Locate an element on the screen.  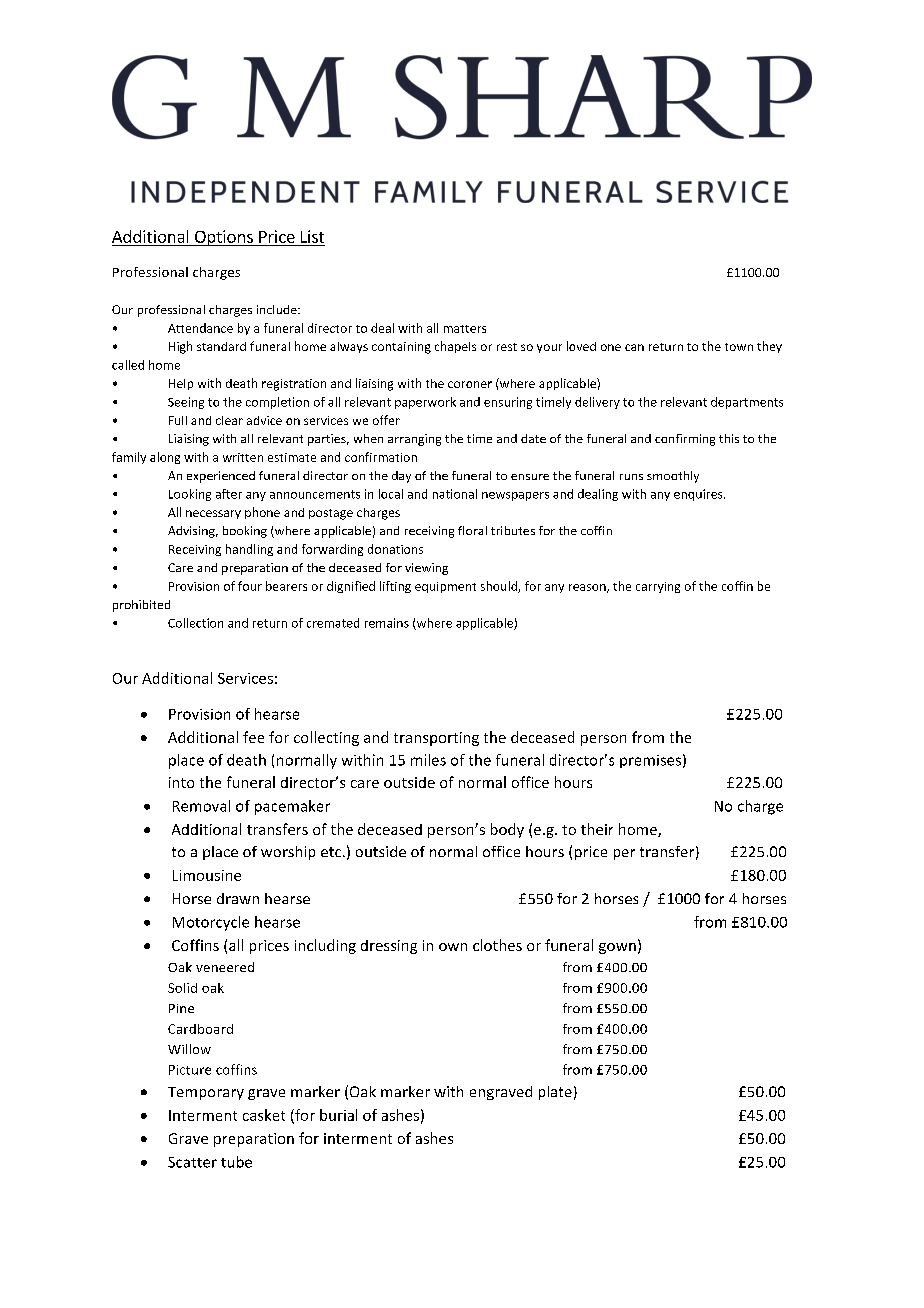
town is located at coordinates (739, 347).
